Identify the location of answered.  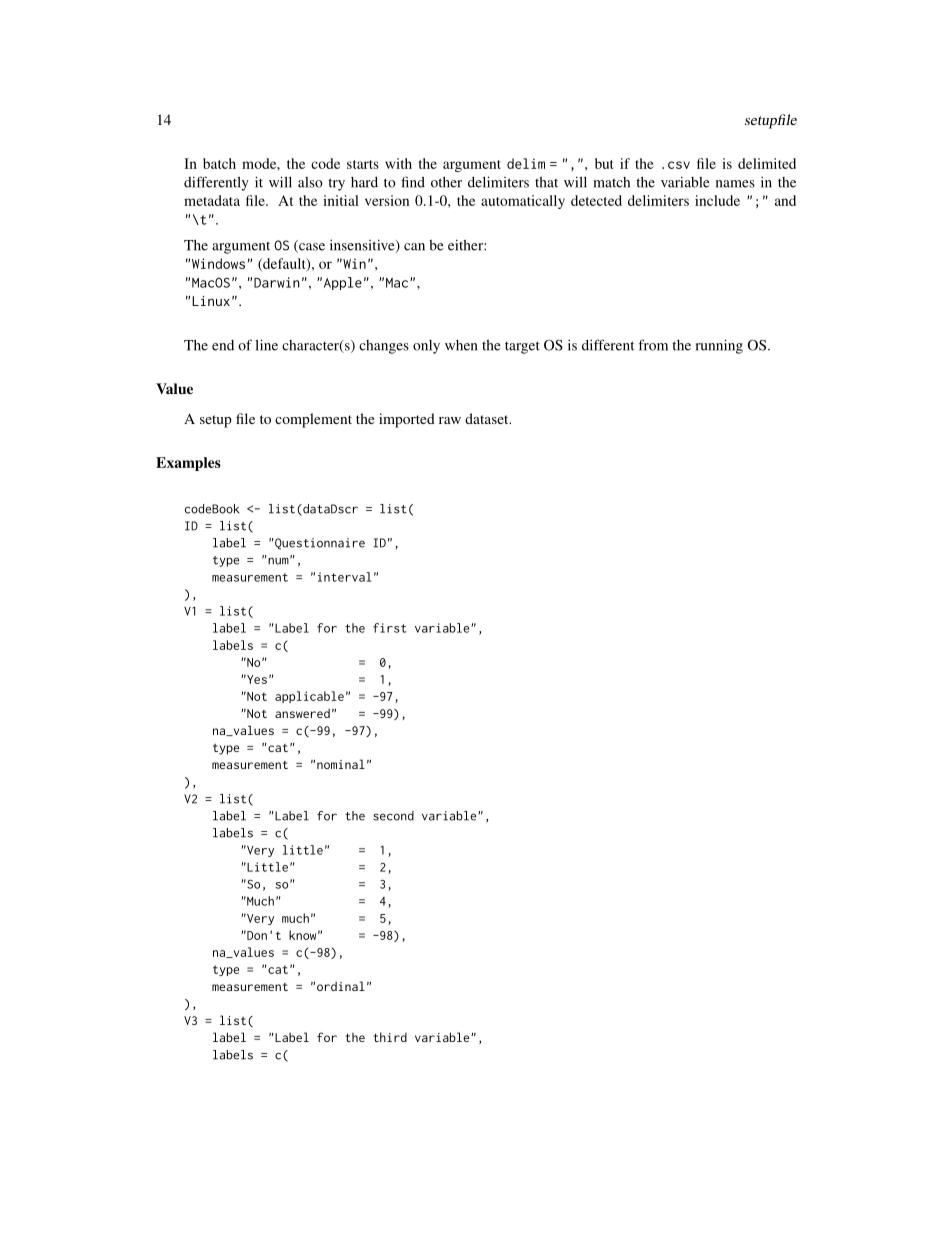
(302, 713).
